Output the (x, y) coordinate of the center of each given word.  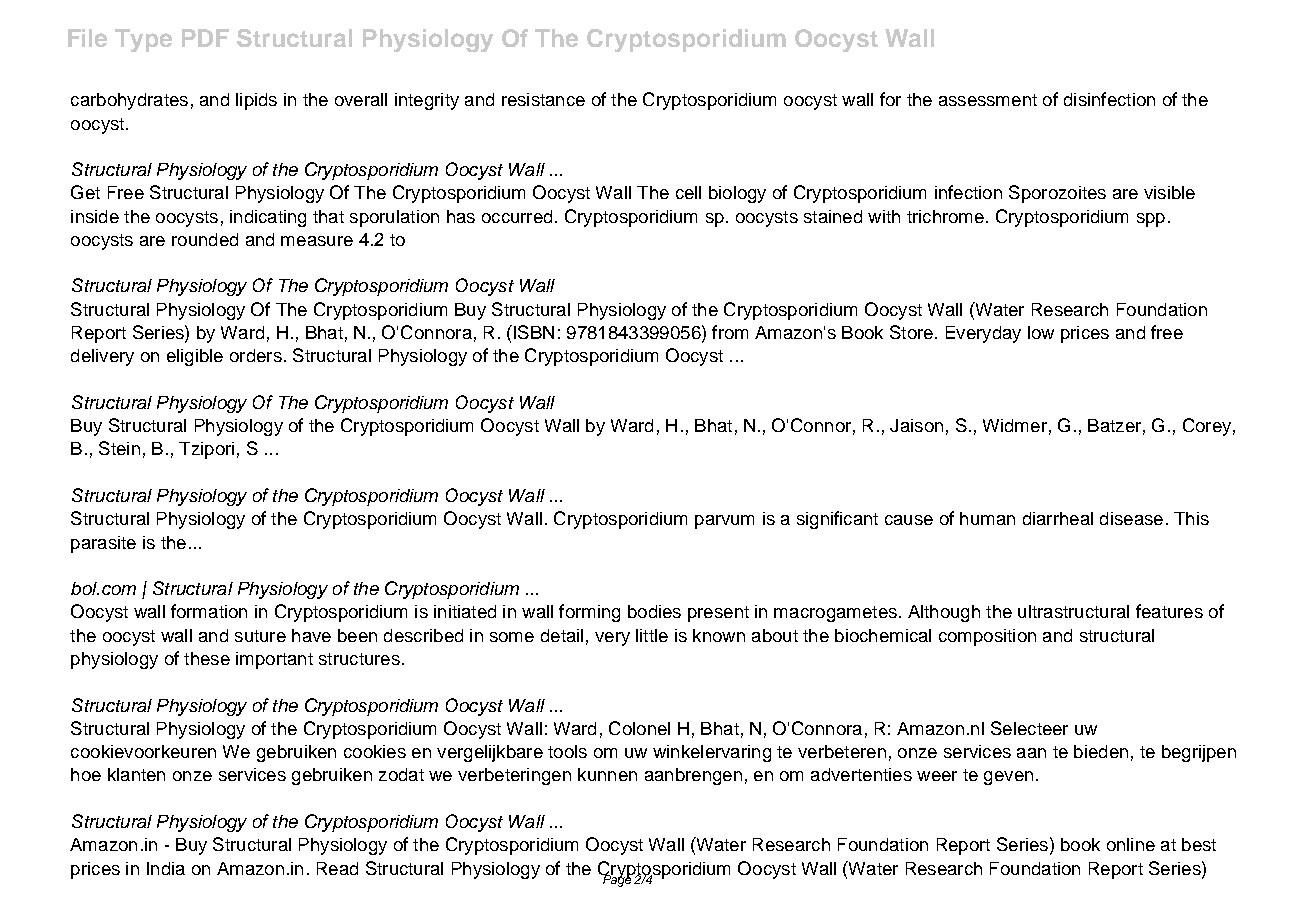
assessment (988, 100)
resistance (543, 99)
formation (209, 611)
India (166, 868)
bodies (654, 611)
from (730, 332)
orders (256, 355)
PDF (205, 38)
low (1041, 332)
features (1169, 611)
